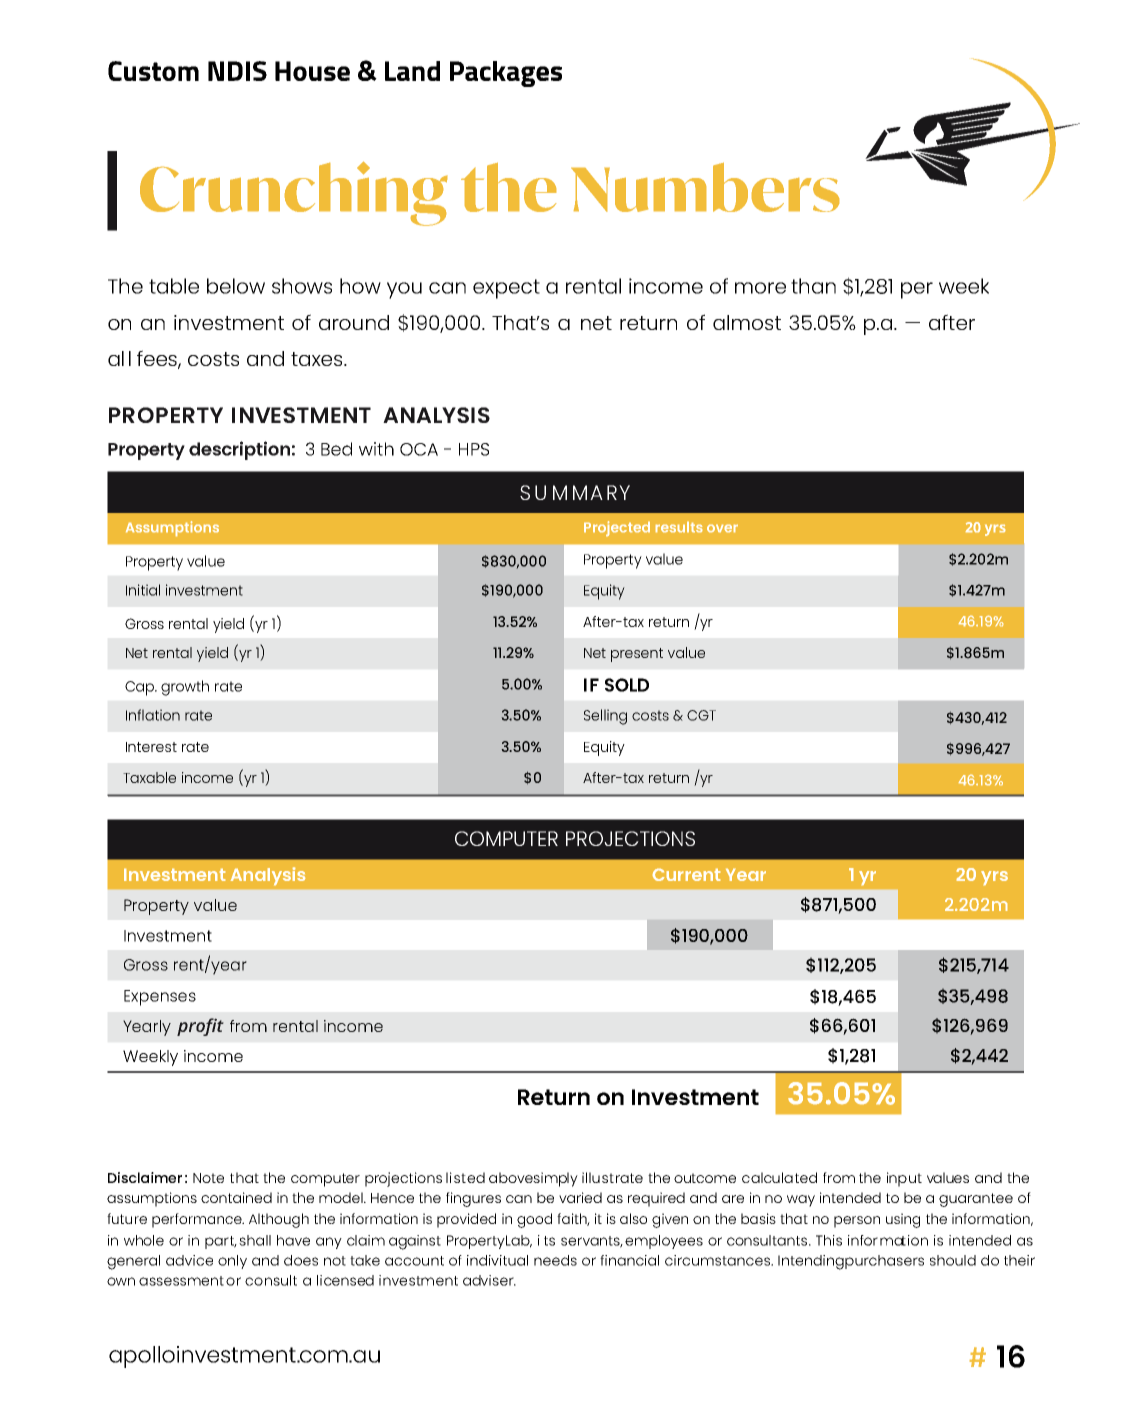 The height and width of the page is (1428, 1142). What do you see at coordinates (617, 528) in the page?
I see `Projected` at bounding box center [617, 528].
